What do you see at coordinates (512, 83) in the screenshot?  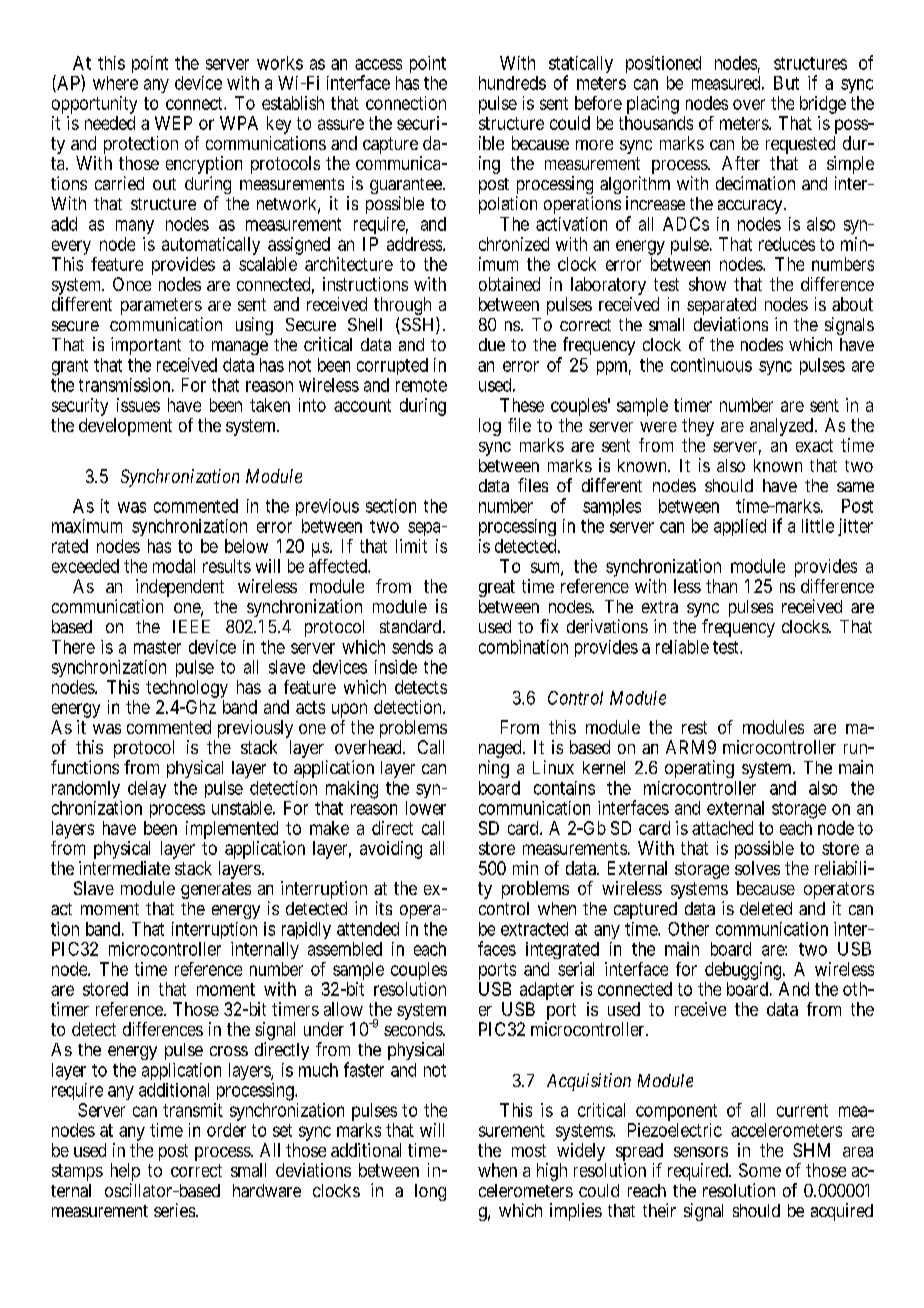 I see `hundreds` at bounding box center [512, 83].
